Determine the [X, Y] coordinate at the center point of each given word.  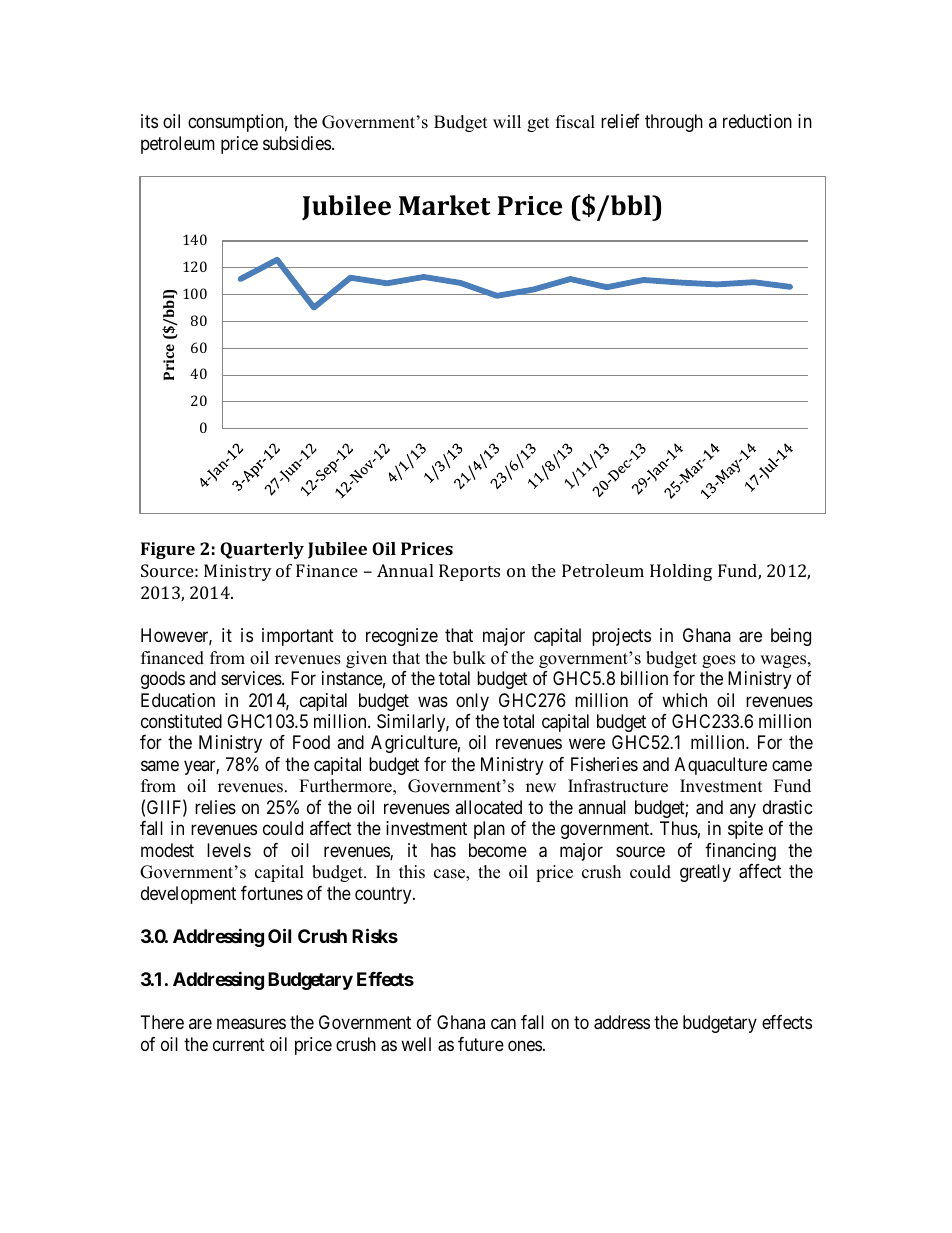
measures [251, 1024]
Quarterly [262, 550]
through [674, 123]
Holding [681, 572]
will [507, 121]
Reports [469, 572]
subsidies [297, 143]
